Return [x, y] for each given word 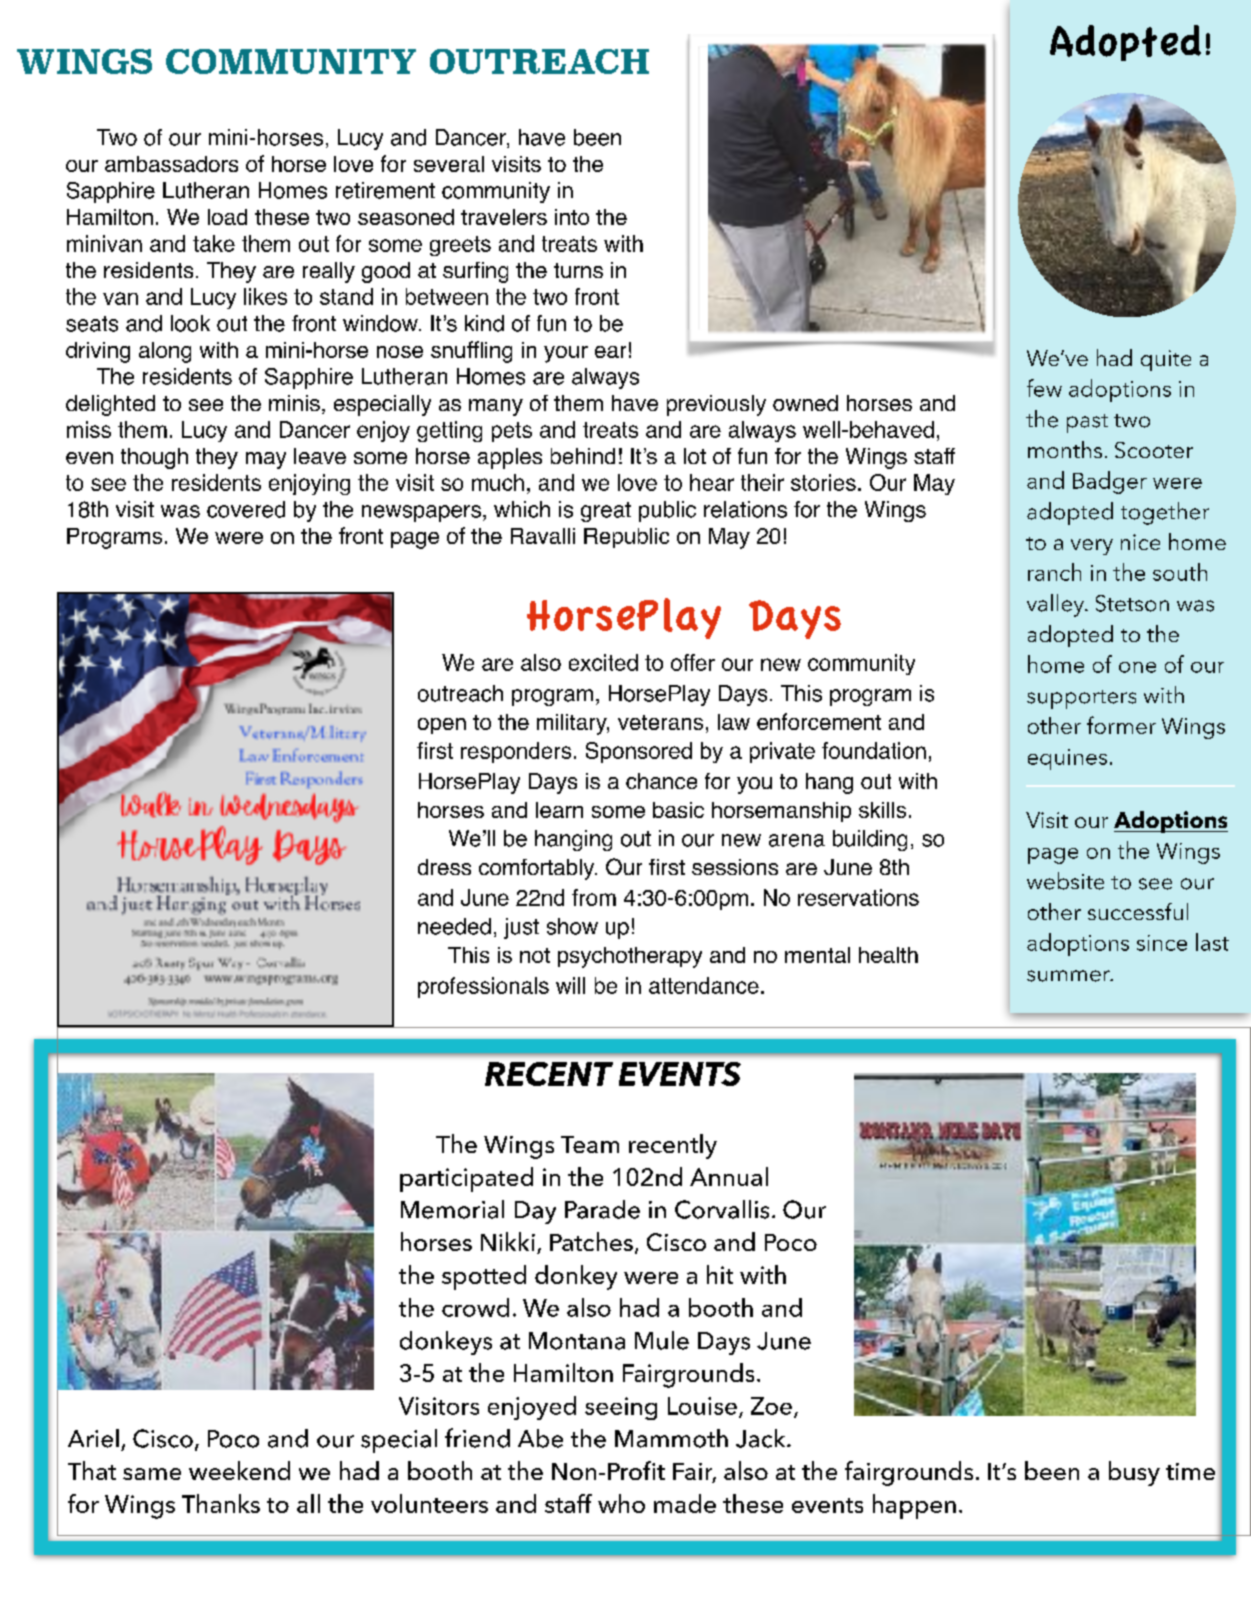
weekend [239, 1470]
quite [1166, 360]
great [606, 512]
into [572, 217]
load [227, 217]
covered [246, 509]
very [1092, 547]
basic [678, 810]
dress [444, 867]
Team [590, 1144]
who [621, 1503]
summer [1069, 976]
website [1065, 881]
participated [466, 1179]
